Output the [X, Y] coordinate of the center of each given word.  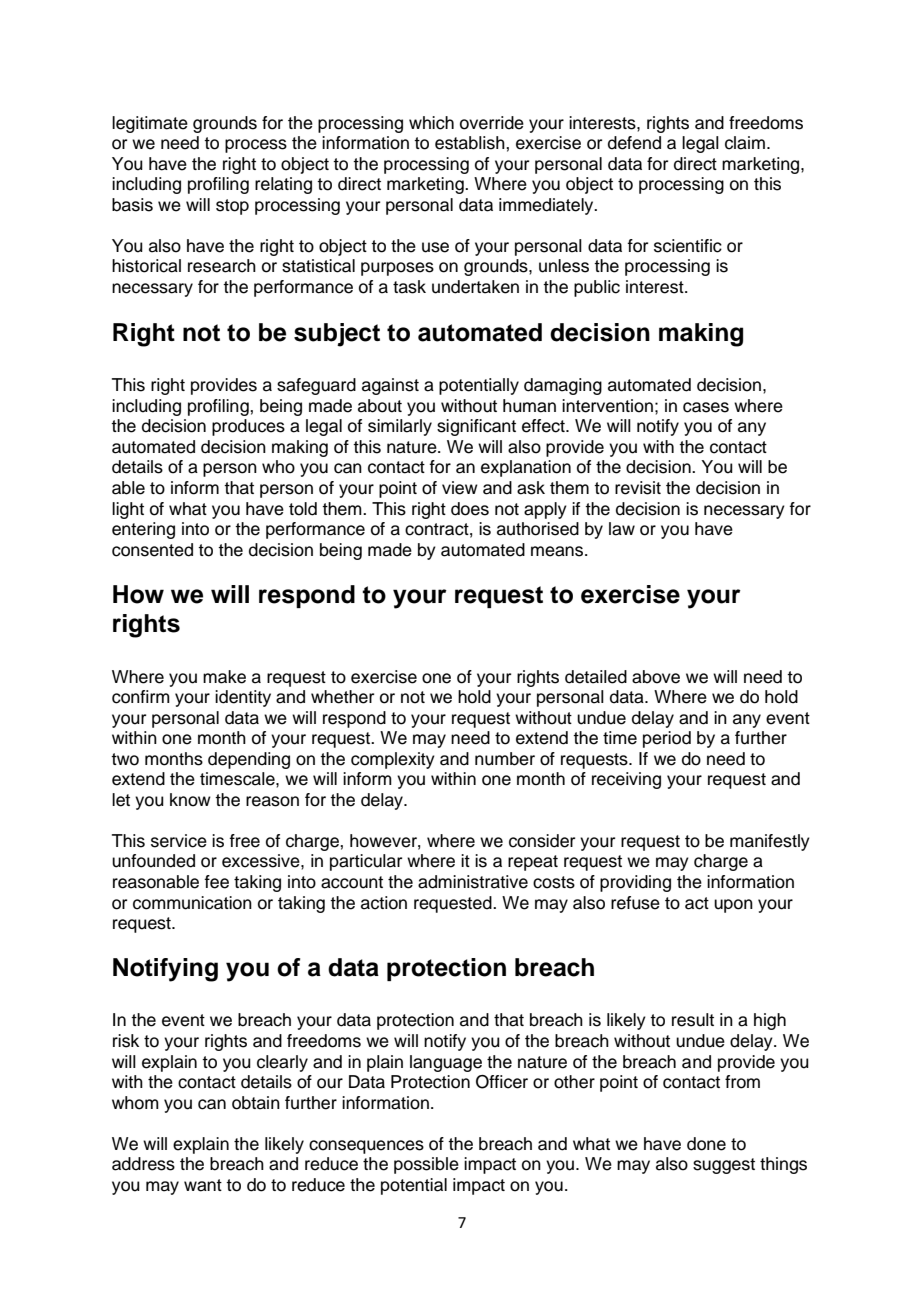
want [203, 1185]
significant [476, 427]
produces [248, 427]
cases [706, 407]
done [706, 1144]
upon [733, 906]
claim [745, 143]
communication [192, 903]
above [656, 677]
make [224, 677]
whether [342, 697]
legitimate [150, 124]
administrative [473, 882]
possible [426, 1165]
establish [471, 143]
